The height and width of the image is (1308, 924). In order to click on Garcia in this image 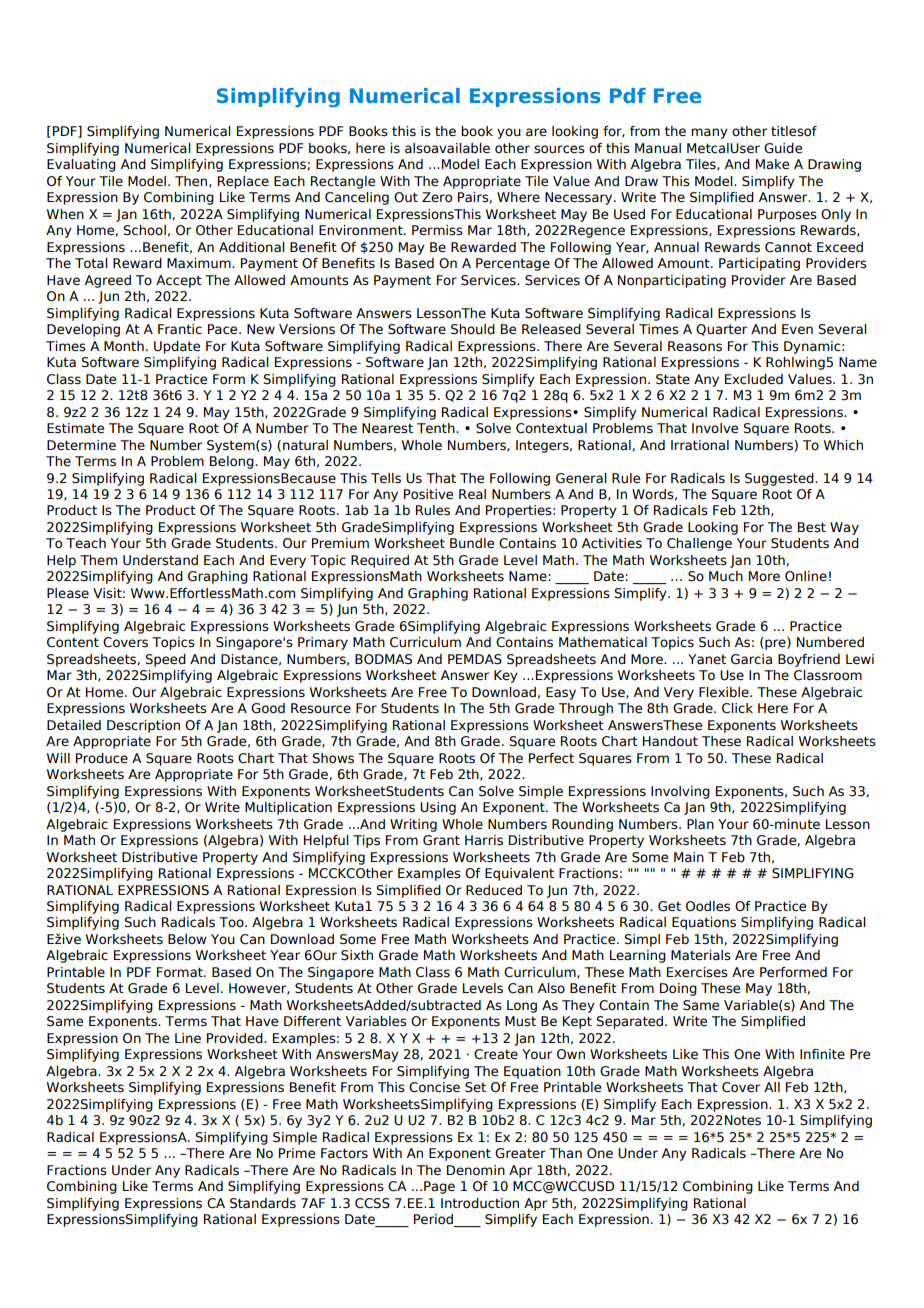, I will do `click(751, 659)`.
